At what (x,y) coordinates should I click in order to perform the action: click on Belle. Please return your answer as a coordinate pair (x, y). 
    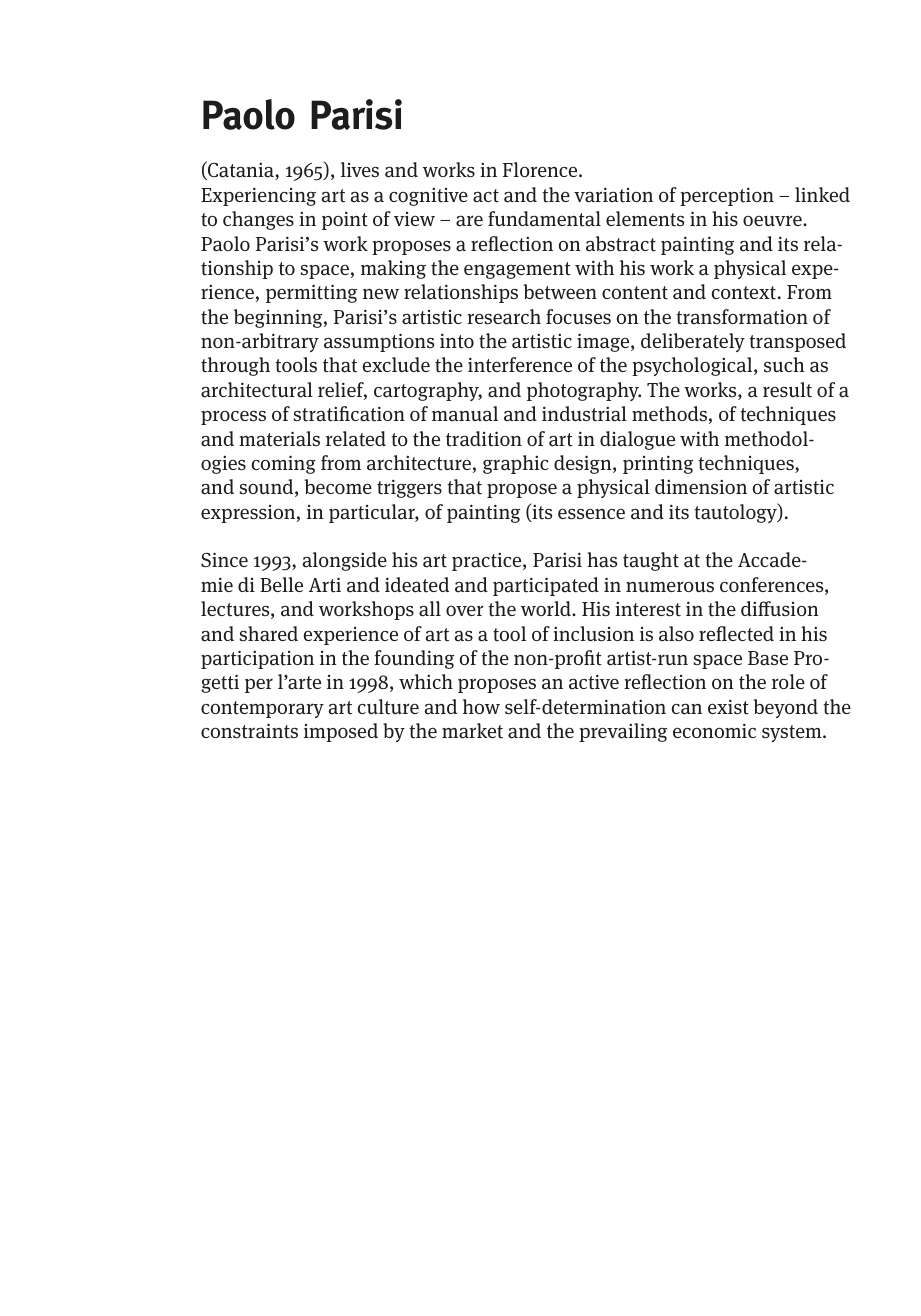
    Looking at the image, I should click on (281, 584).
